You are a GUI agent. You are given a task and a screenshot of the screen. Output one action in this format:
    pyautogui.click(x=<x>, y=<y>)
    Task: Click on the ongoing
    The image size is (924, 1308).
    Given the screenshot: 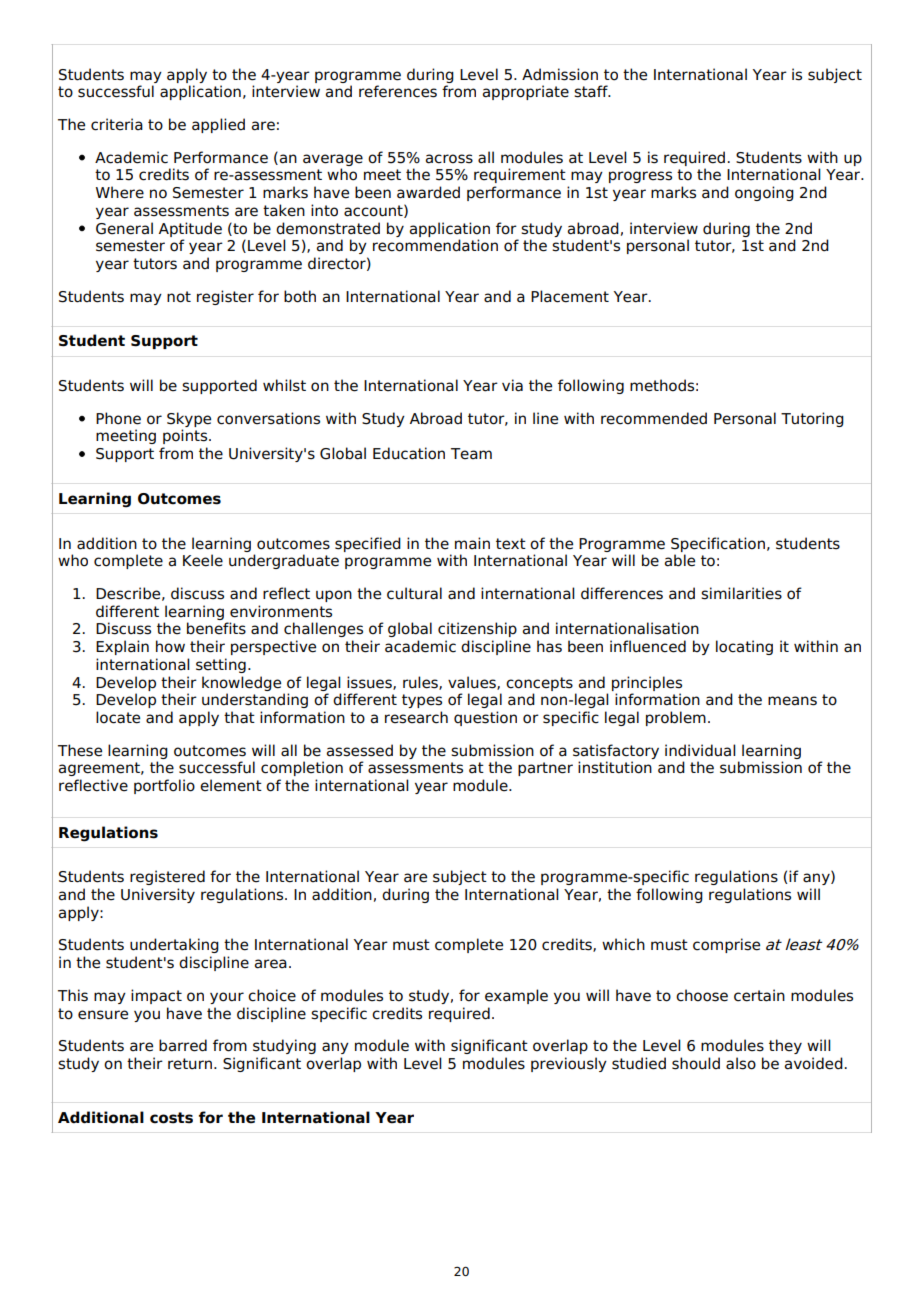 What is the action you would take?
    pyautogui.click(x=764, y=193)
